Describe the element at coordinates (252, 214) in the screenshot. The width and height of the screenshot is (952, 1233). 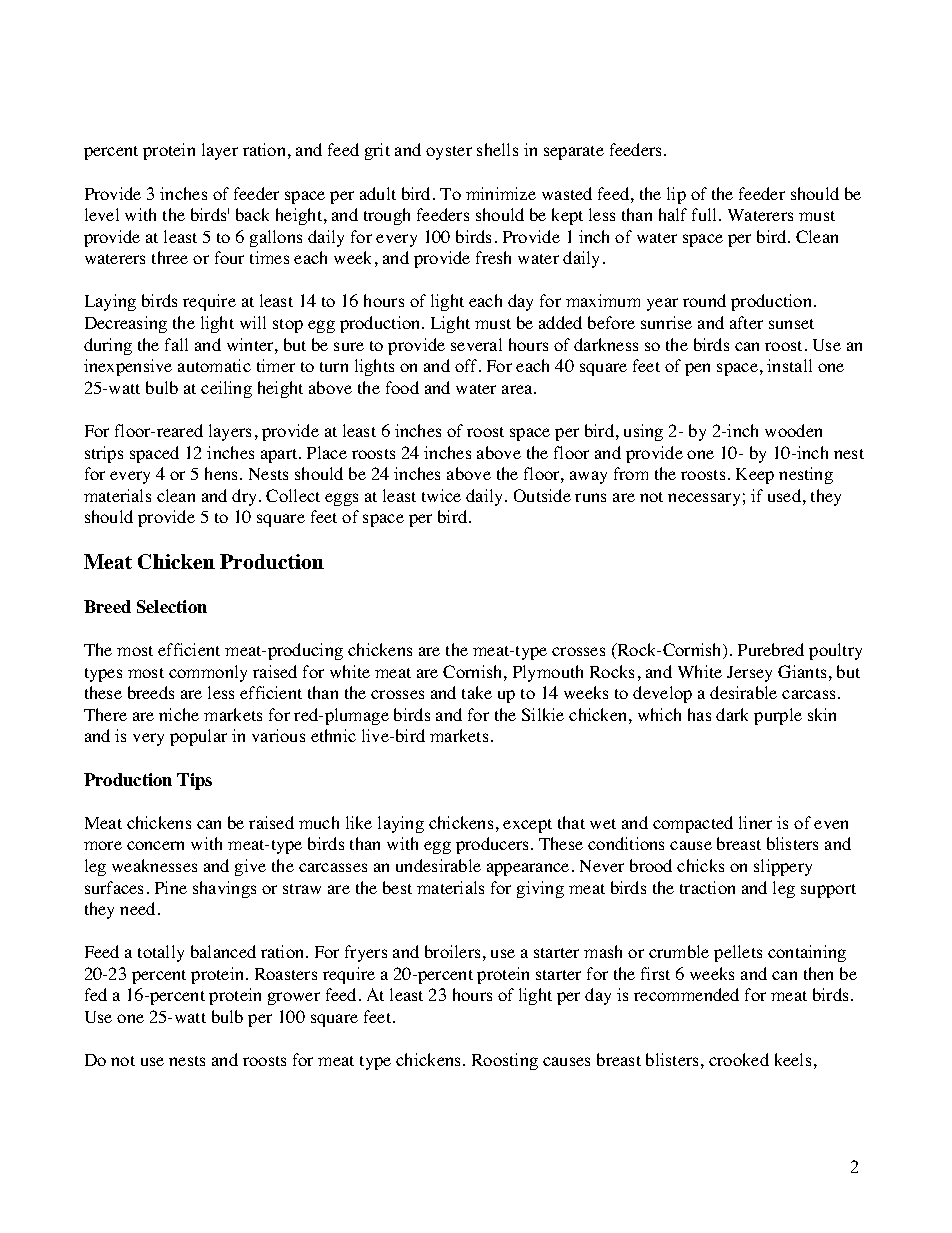
I see `back` at that location.
